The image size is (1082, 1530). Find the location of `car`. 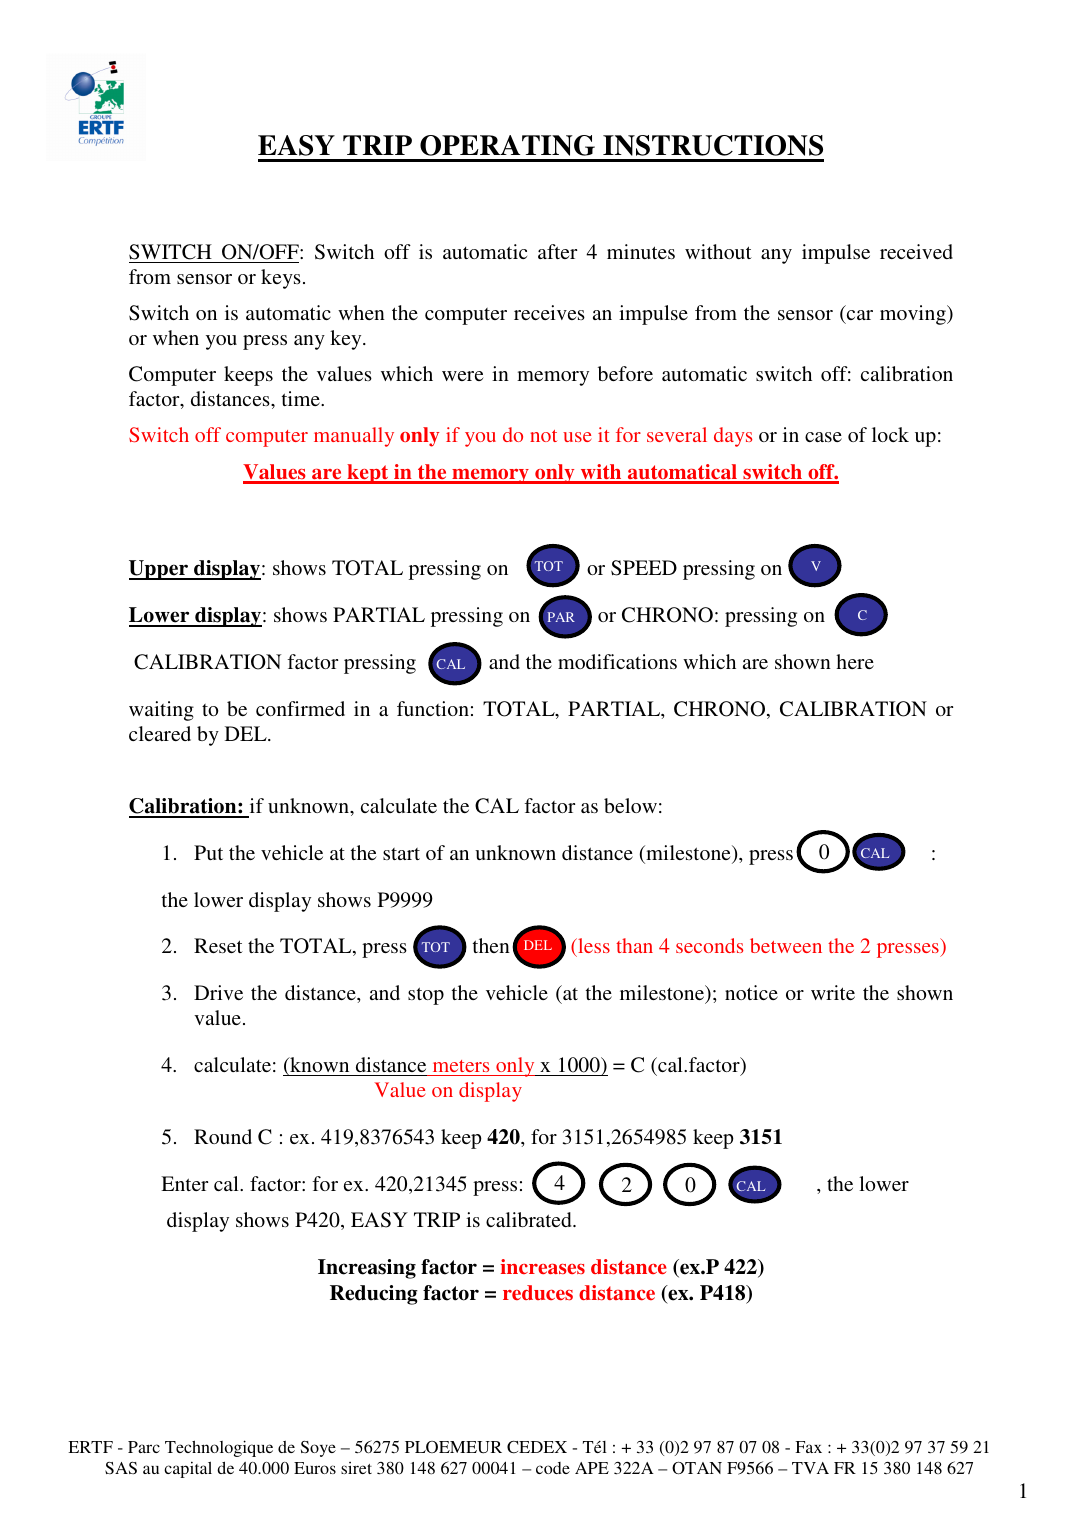

car is located at coordinates (860, 315).
